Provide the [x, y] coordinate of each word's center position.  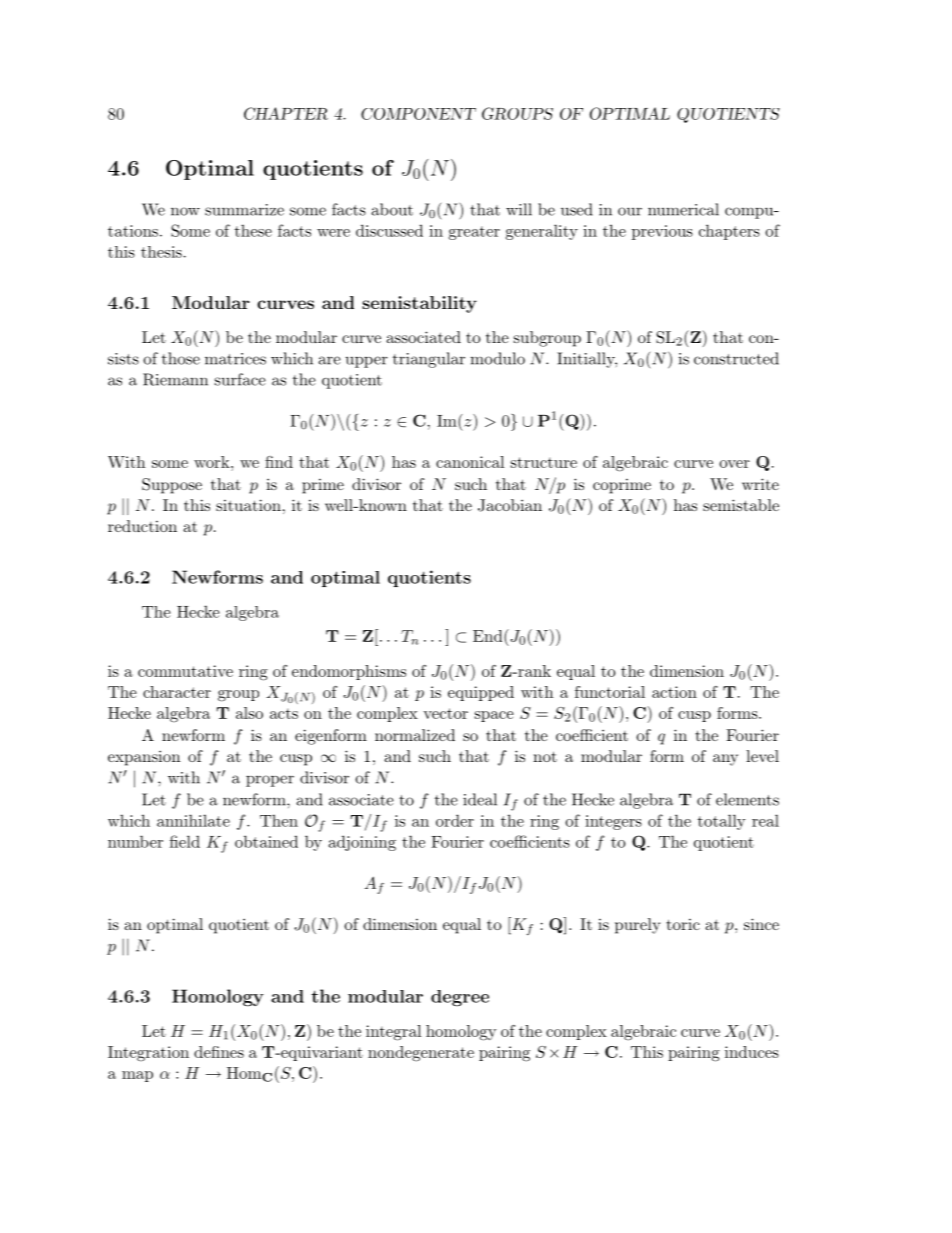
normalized [415, 735]
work [213, 462]
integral [393, 1033]
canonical [470, 462]
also [249, 713]
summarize [244, 210]
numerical [683, 209]
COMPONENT [418, 114]
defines [219, 1052]
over [734, 464]
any [725, 760]
